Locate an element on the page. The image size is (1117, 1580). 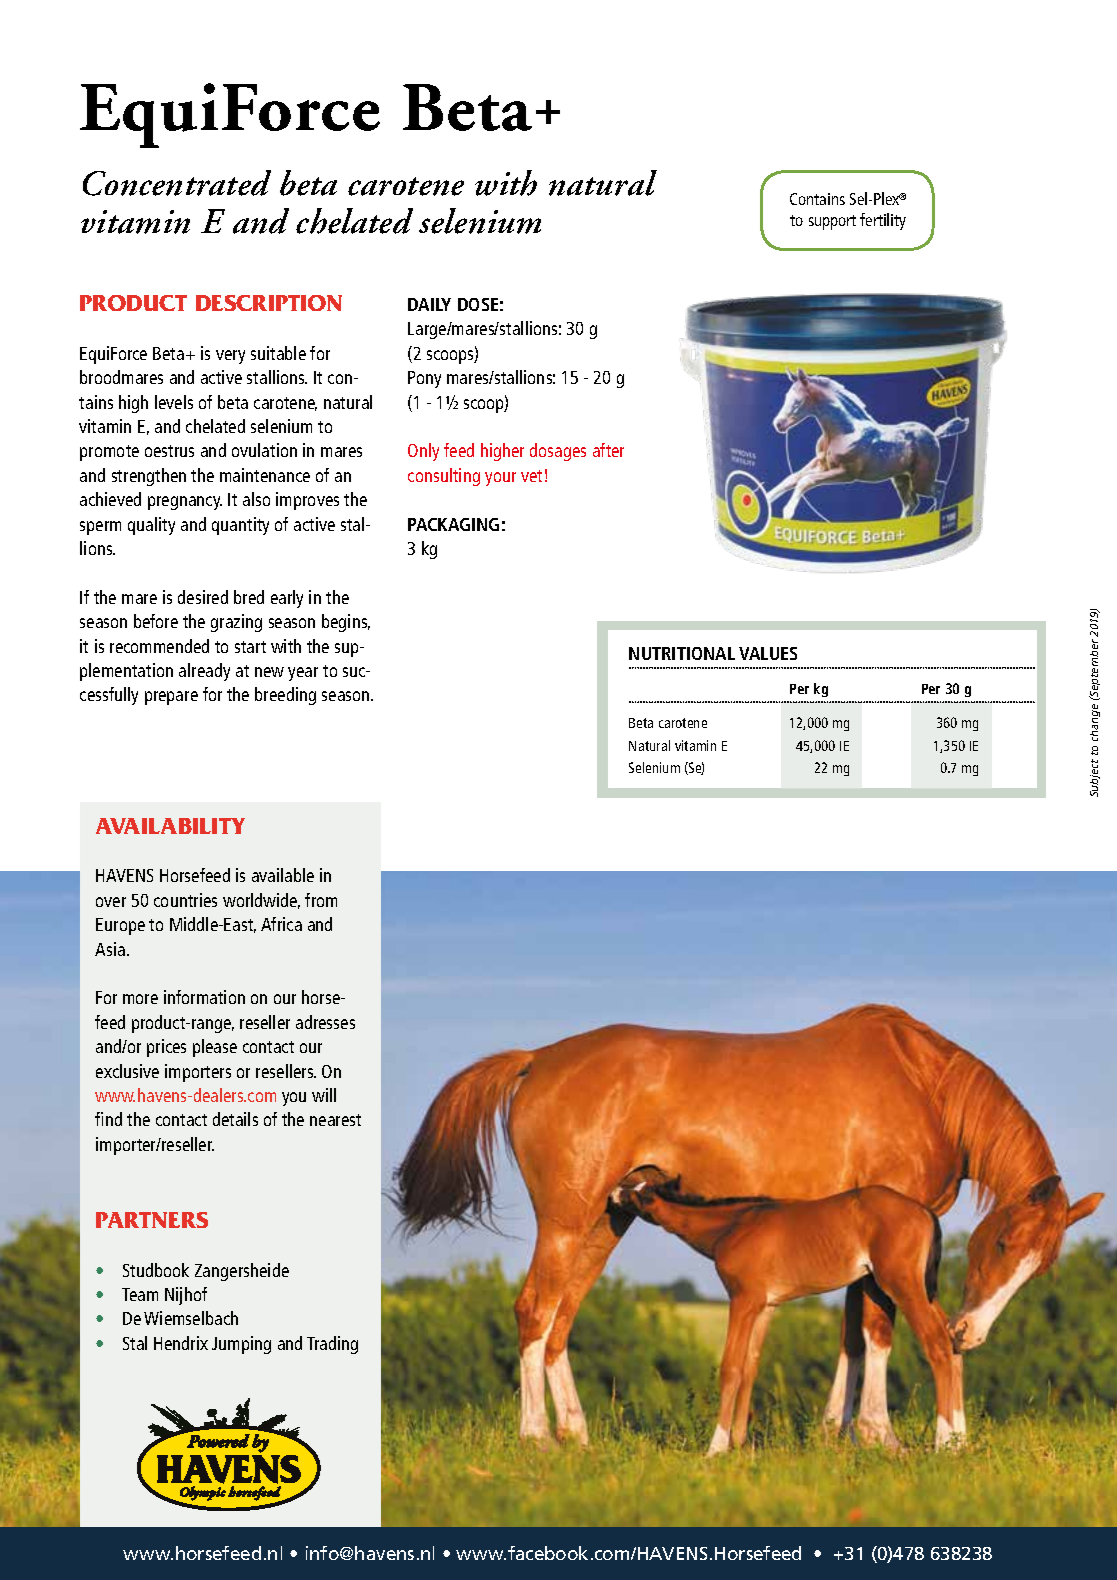
AVAILABILITY is located at coordinates (170, 826).
